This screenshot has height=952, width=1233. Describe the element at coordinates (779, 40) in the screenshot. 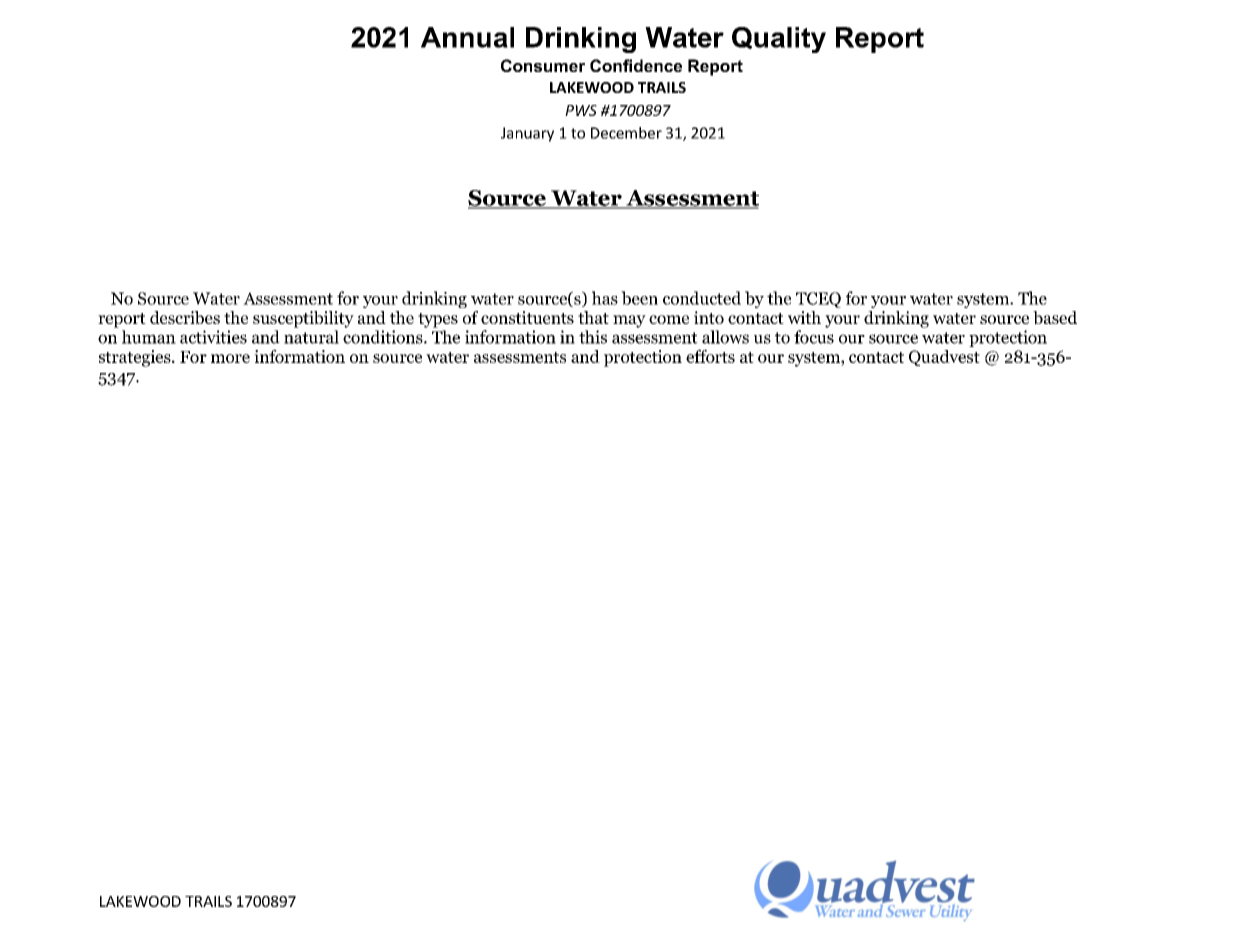

I see `Quality` at that location.
